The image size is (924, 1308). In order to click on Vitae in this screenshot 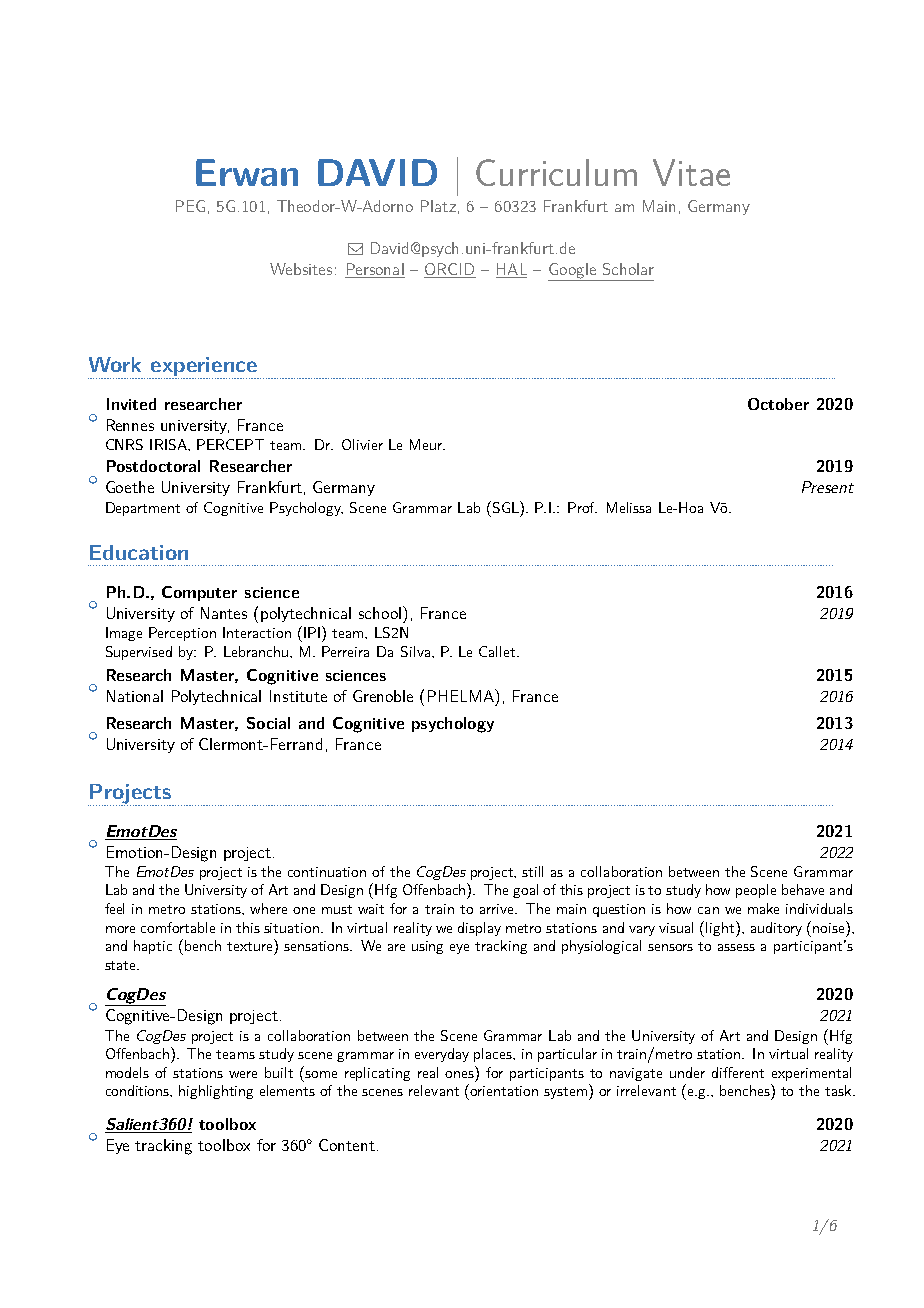, I will do `click(691, 172)`.
